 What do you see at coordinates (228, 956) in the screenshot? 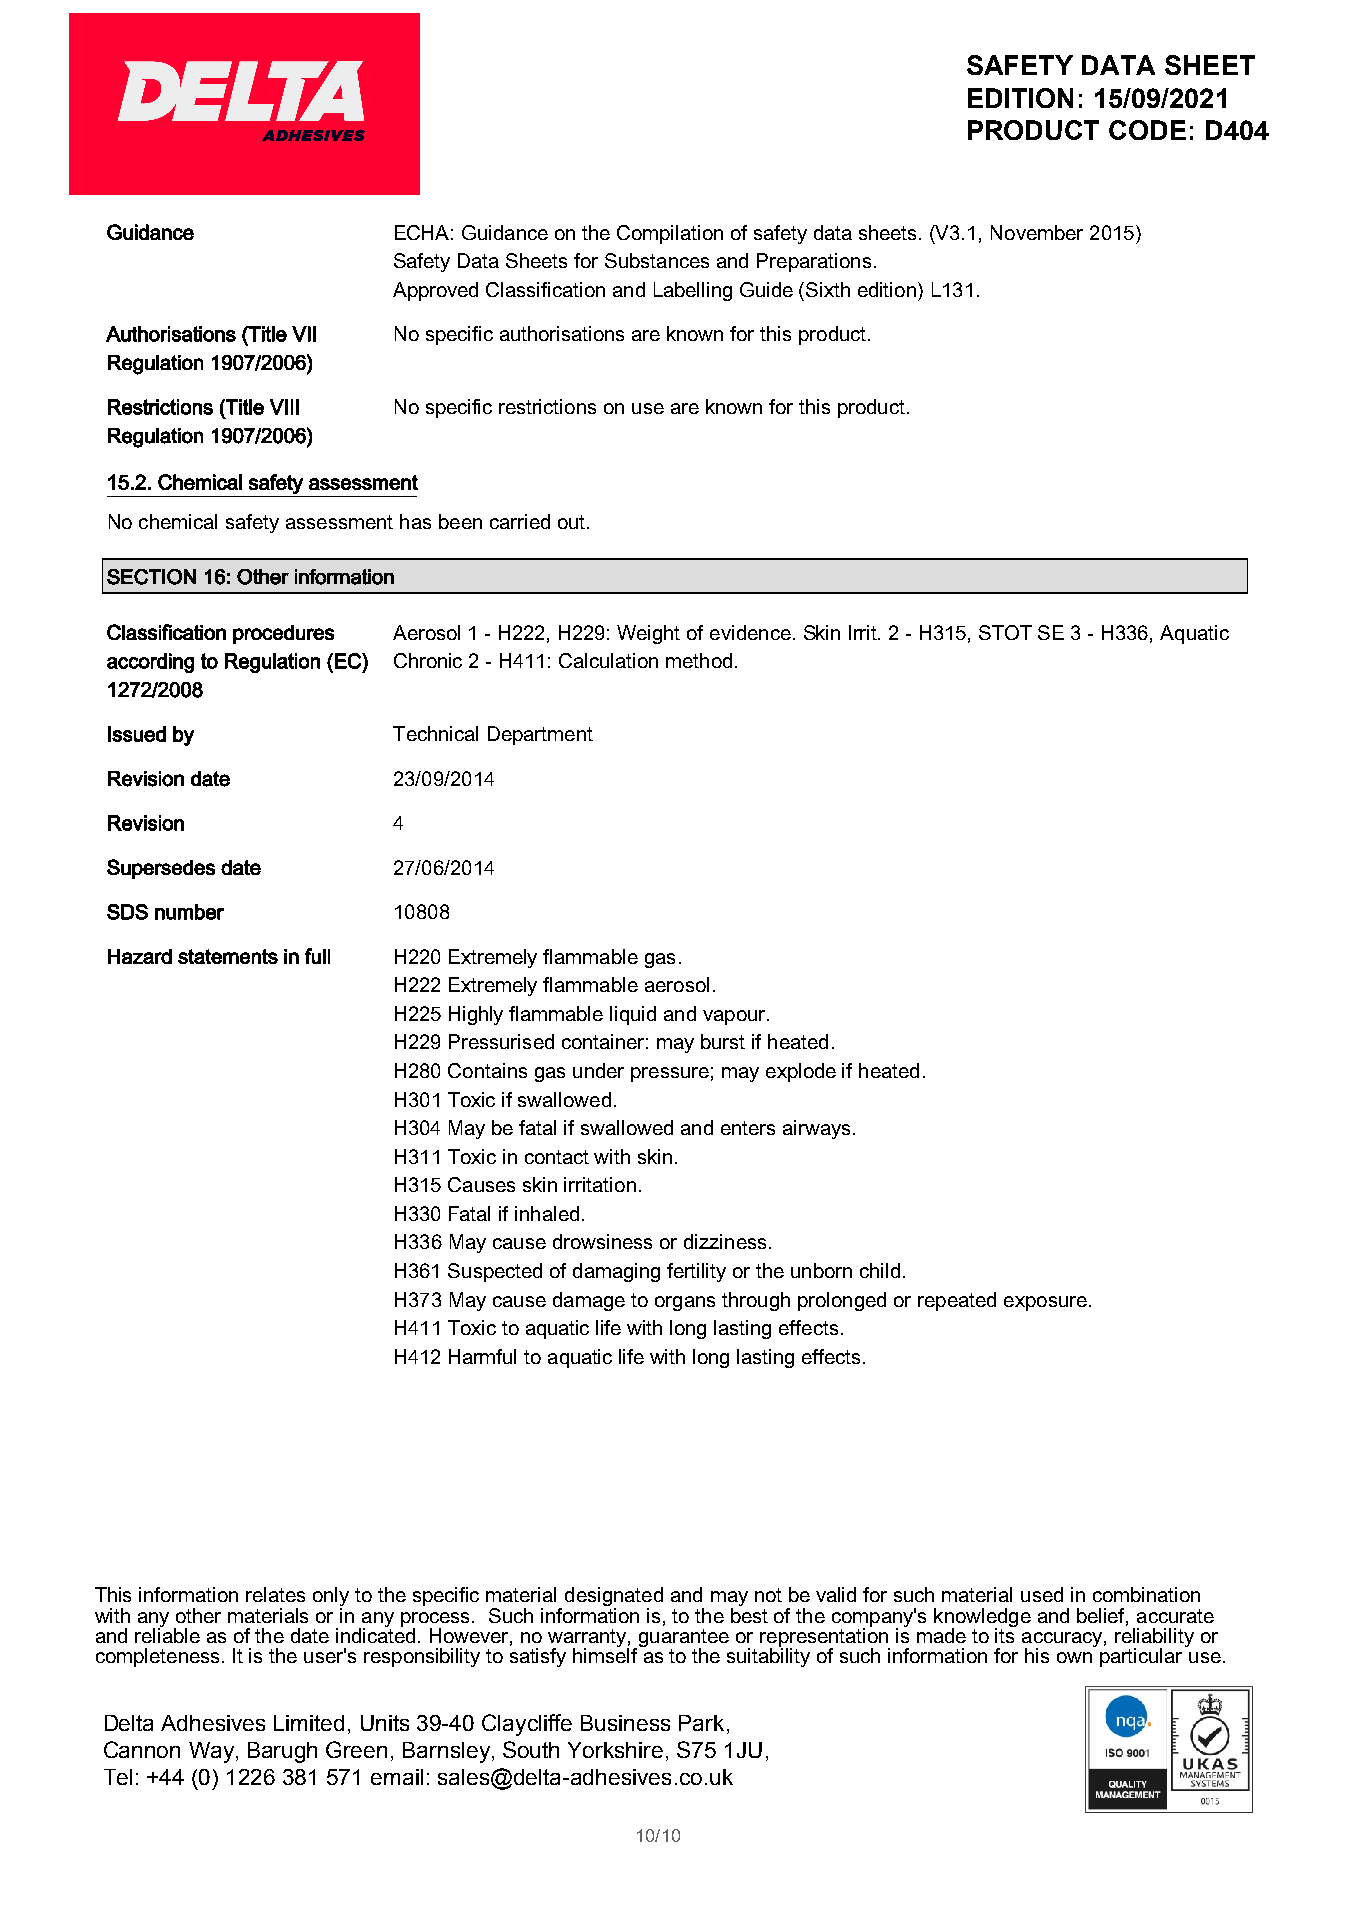
I see `statements` at bounding box center [228, 956].
